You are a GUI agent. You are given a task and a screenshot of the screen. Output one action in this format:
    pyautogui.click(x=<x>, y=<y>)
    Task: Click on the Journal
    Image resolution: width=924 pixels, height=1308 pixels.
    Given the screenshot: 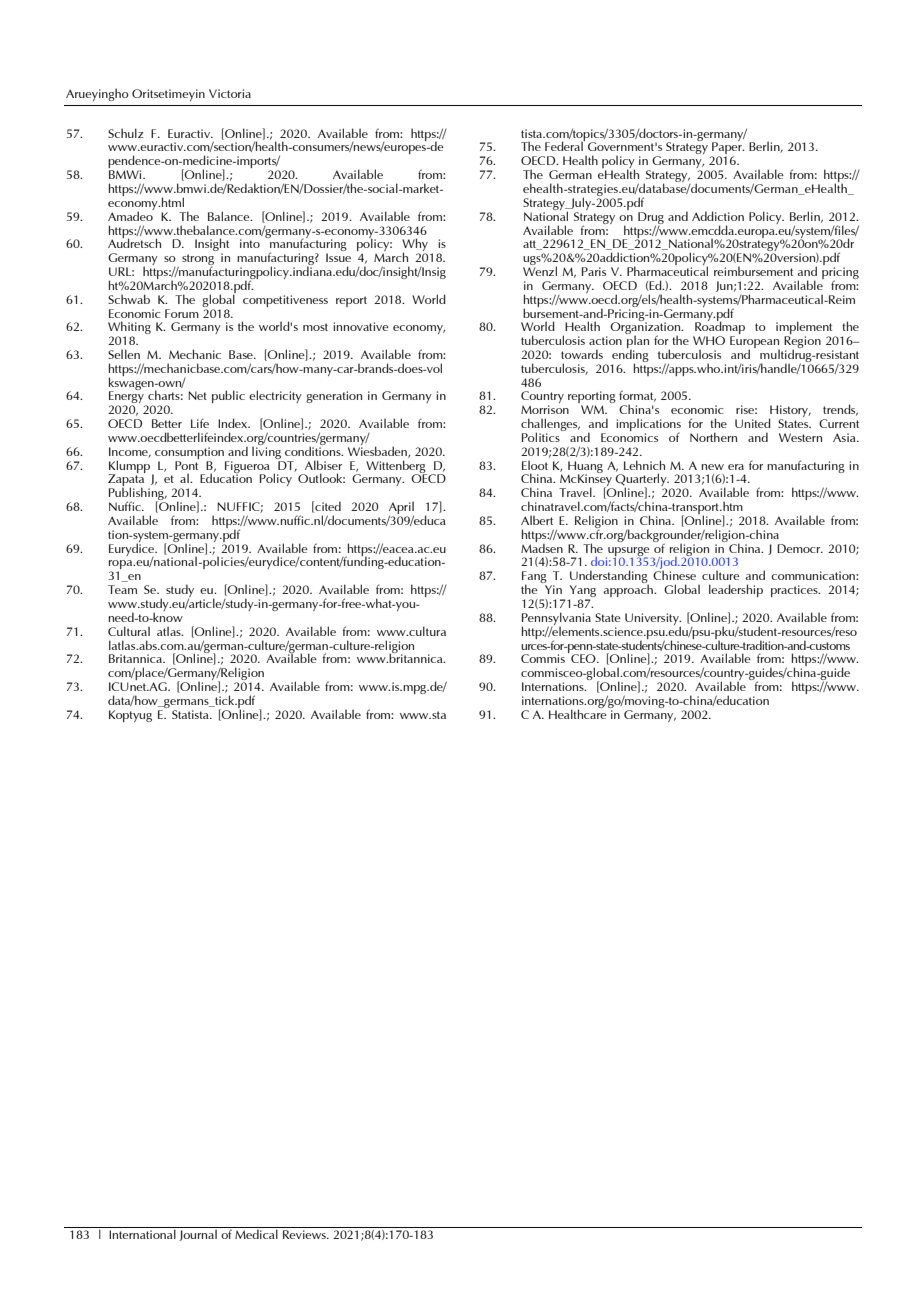 What is the action you would take?
    pyautogui.click(x=198, y=1234)
